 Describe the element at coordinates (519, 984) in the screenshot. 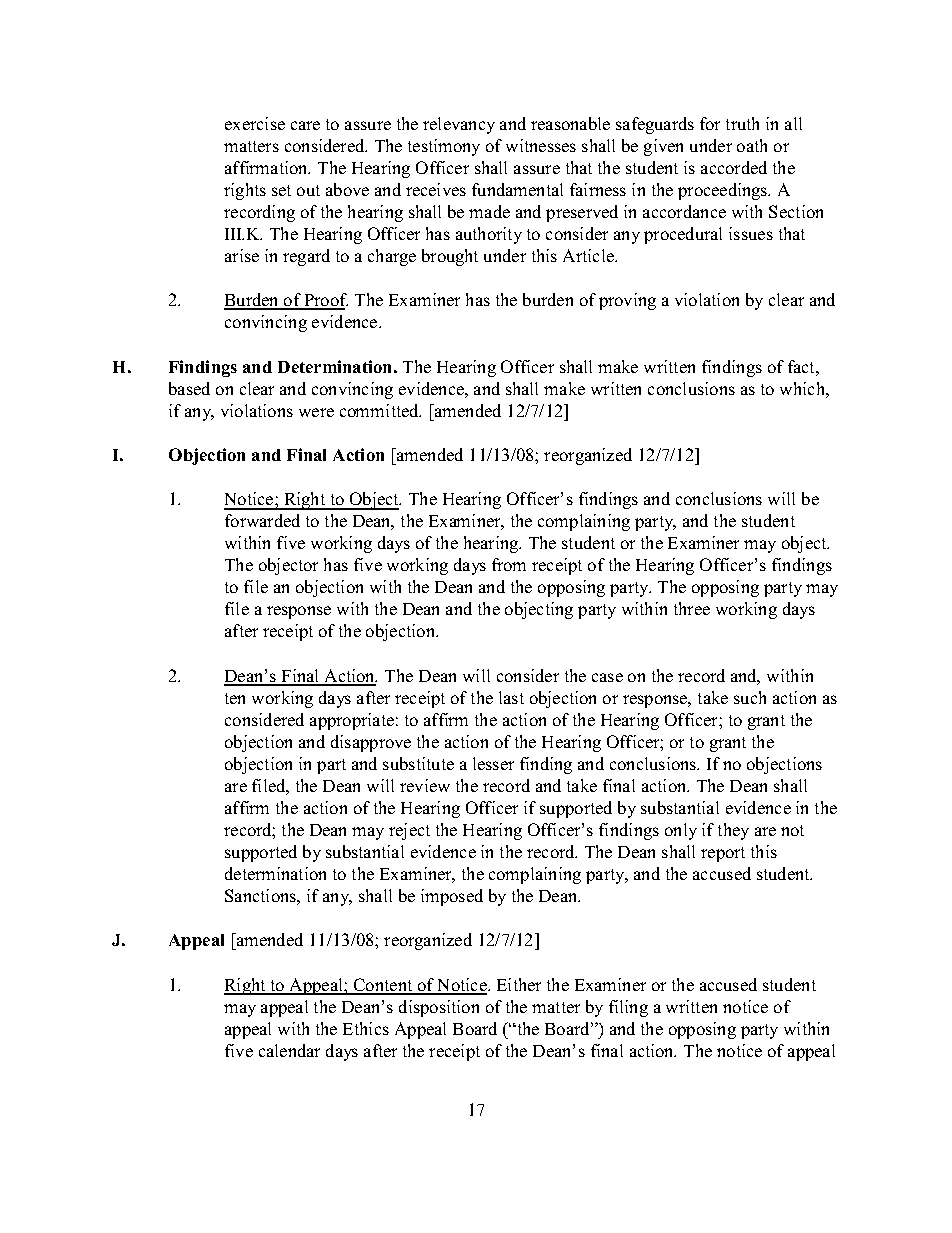

I see `Either` at that location.
